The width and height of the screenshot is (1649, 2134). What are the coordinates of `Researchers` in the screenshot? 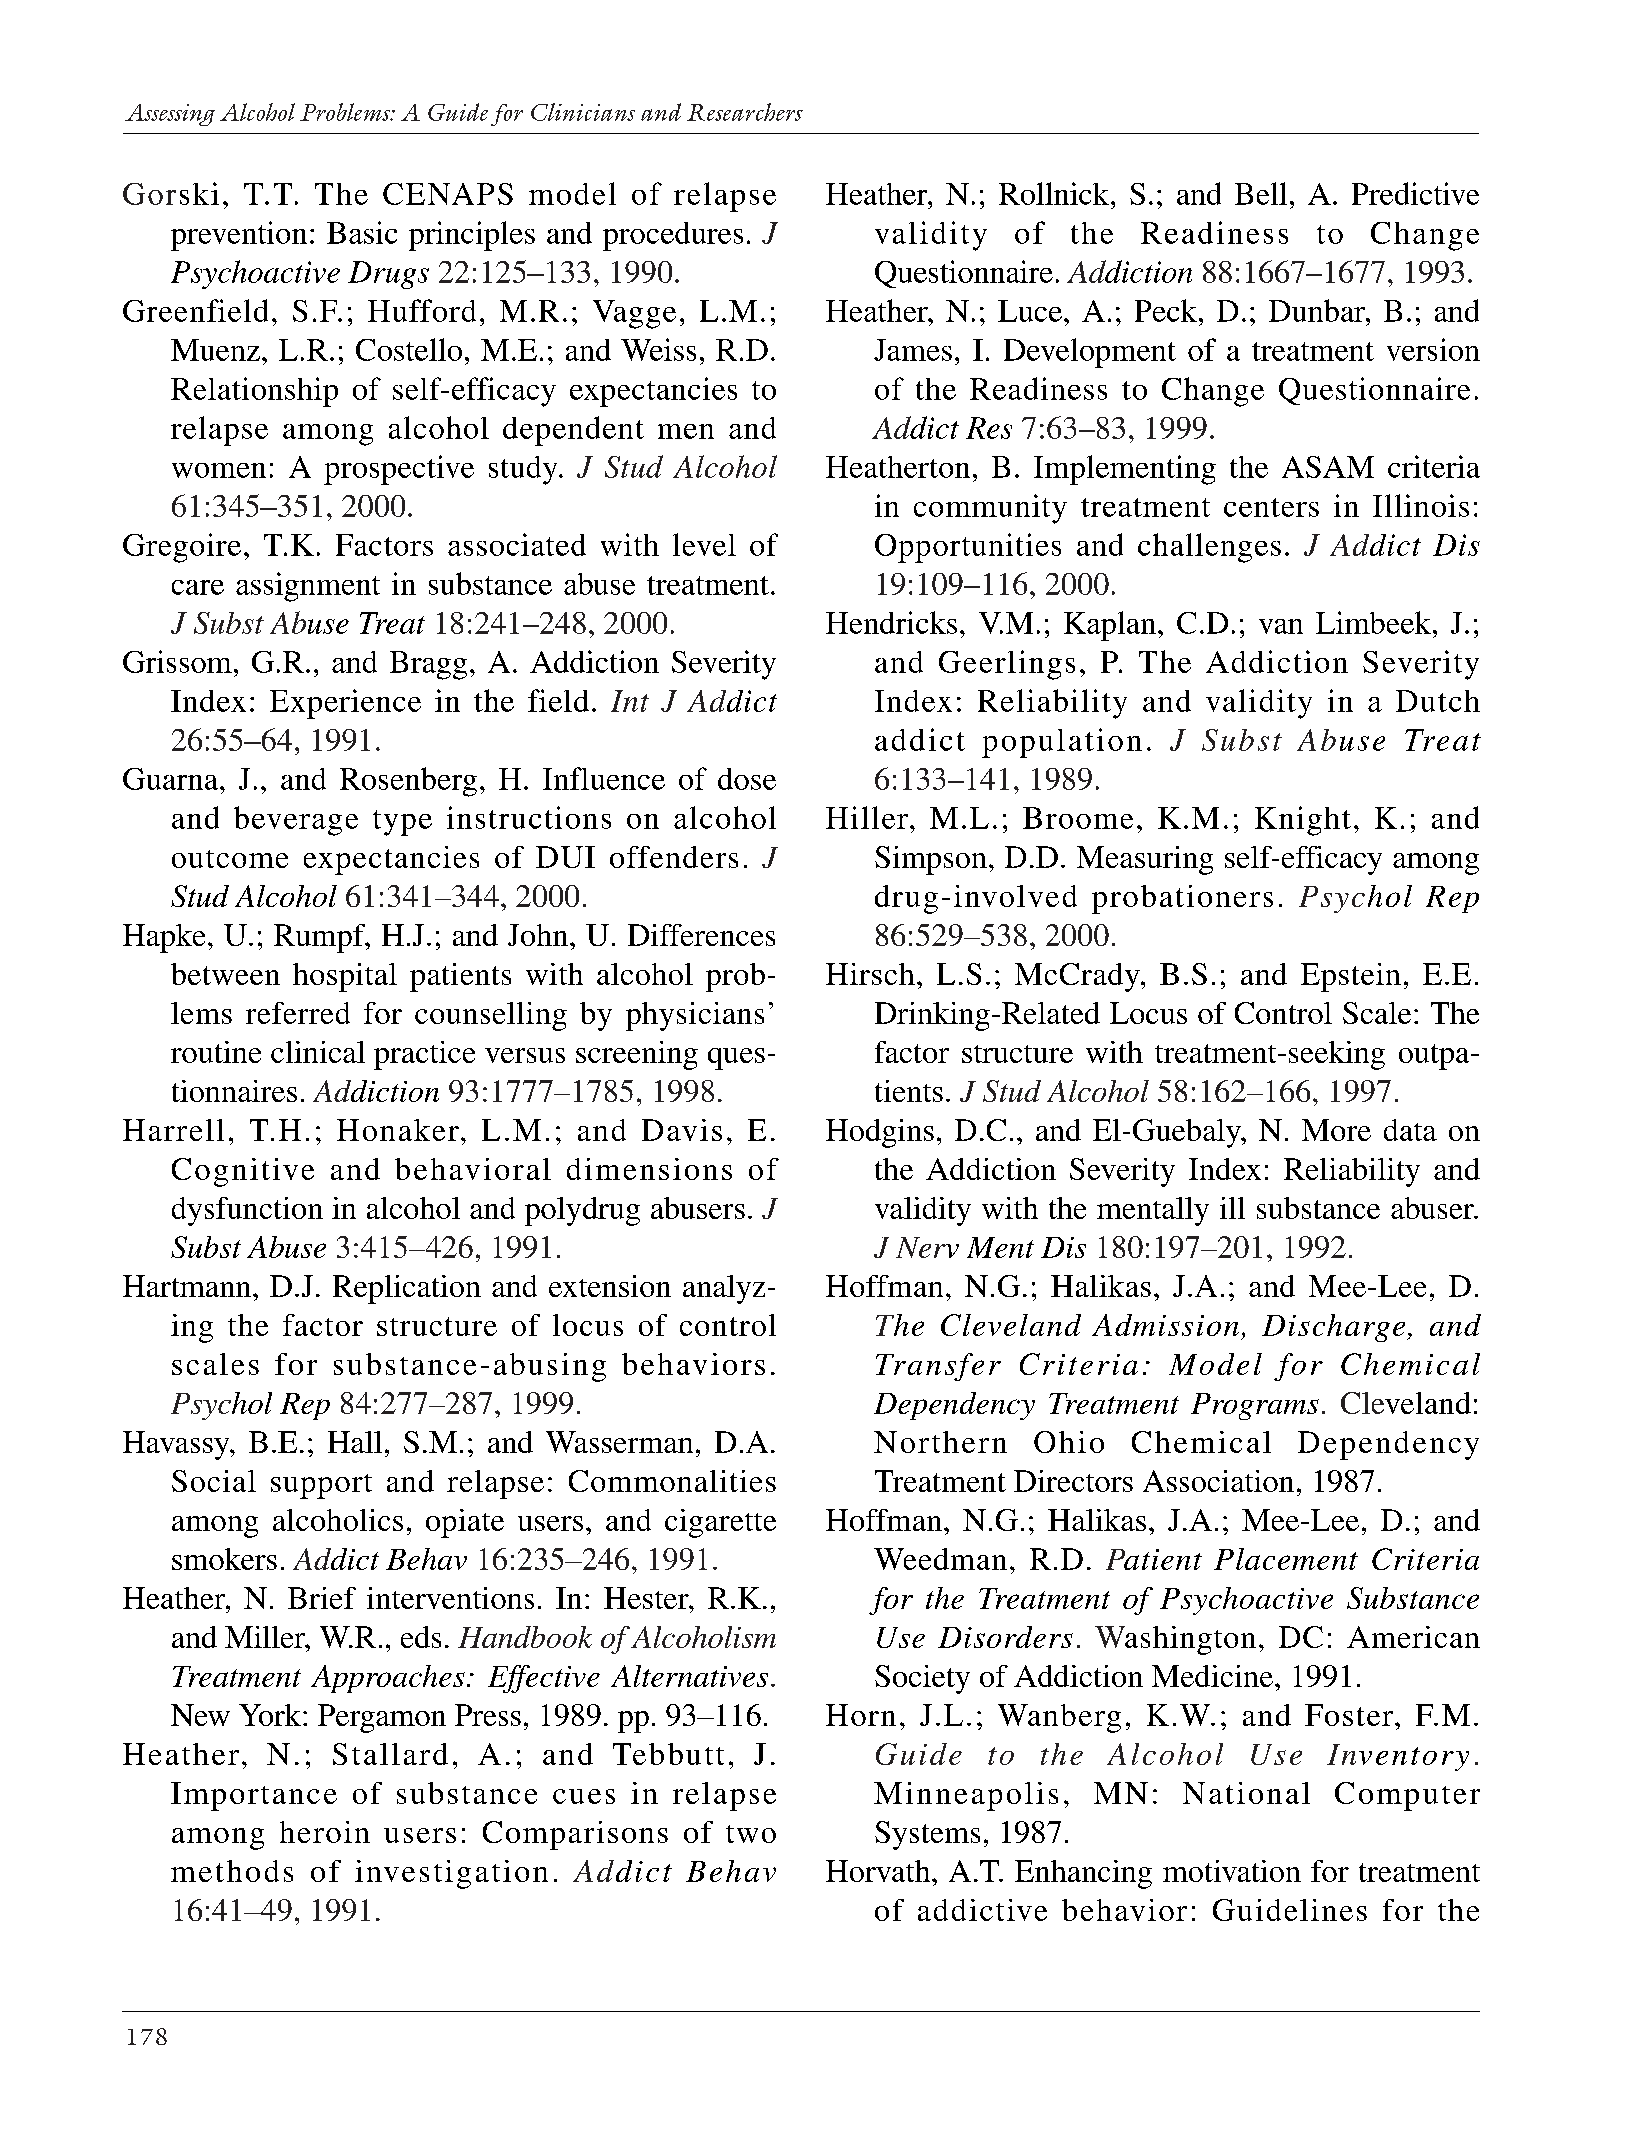 It's located at (745, 112).
